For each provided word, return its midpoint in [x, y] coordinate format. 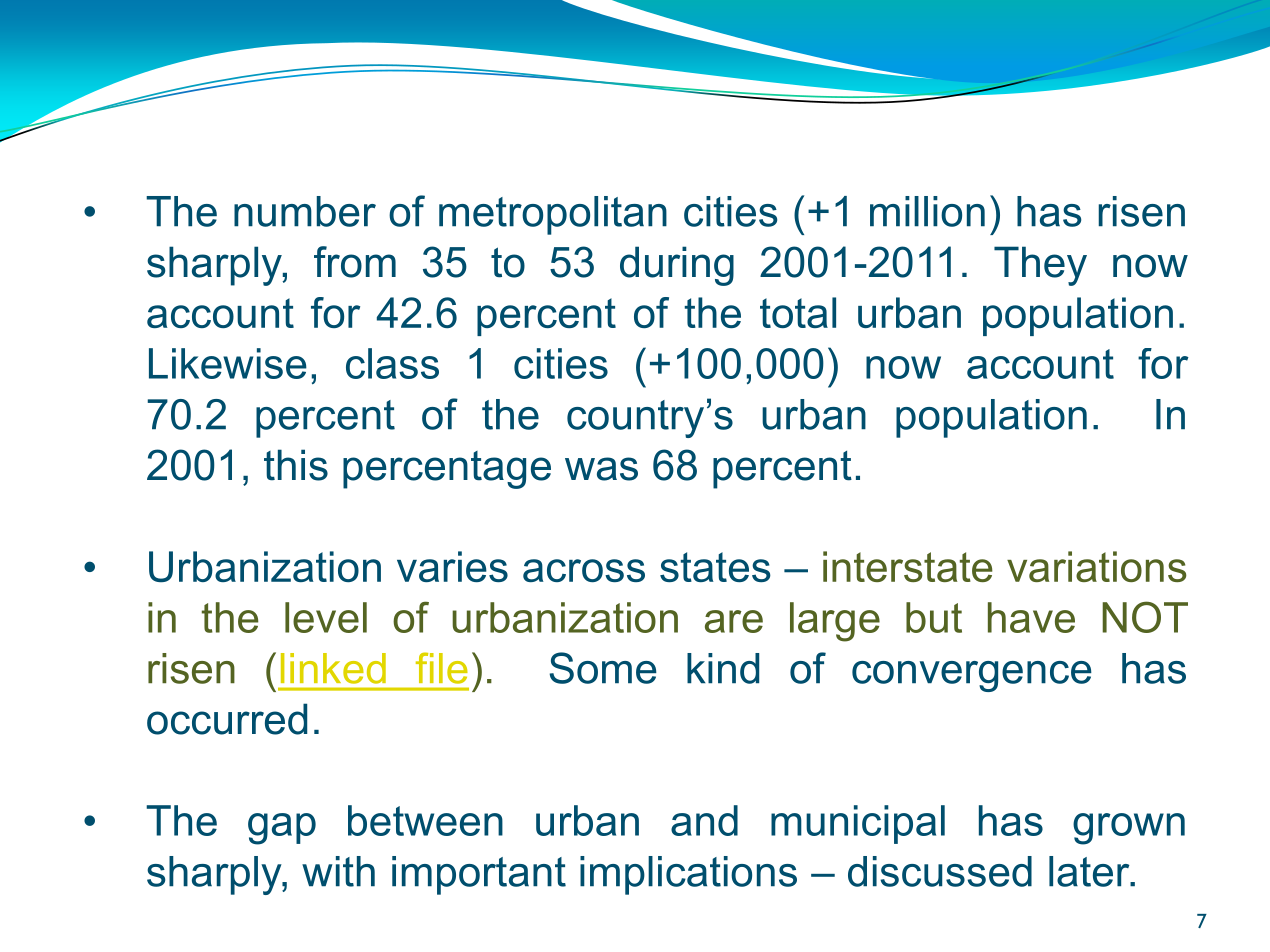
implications [688, 875]
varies [452, 566]
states [715, 567]
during [677, 266]
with [338, 871]
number [305, 211]
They [1040, 266]
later [1090, 871]
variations [1097, 566]
